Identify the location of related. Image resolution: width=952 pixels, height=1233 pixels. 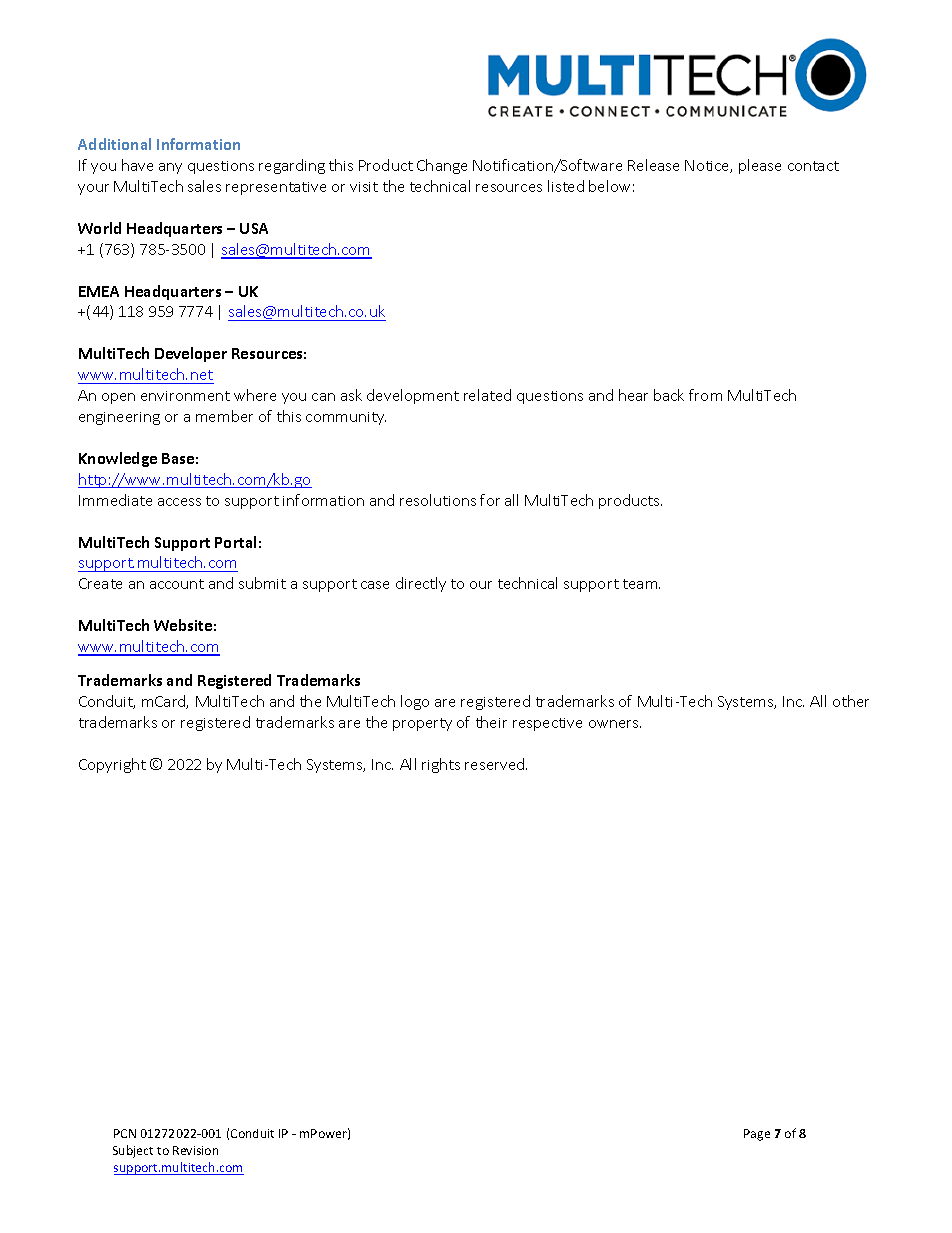
(487, 395).
